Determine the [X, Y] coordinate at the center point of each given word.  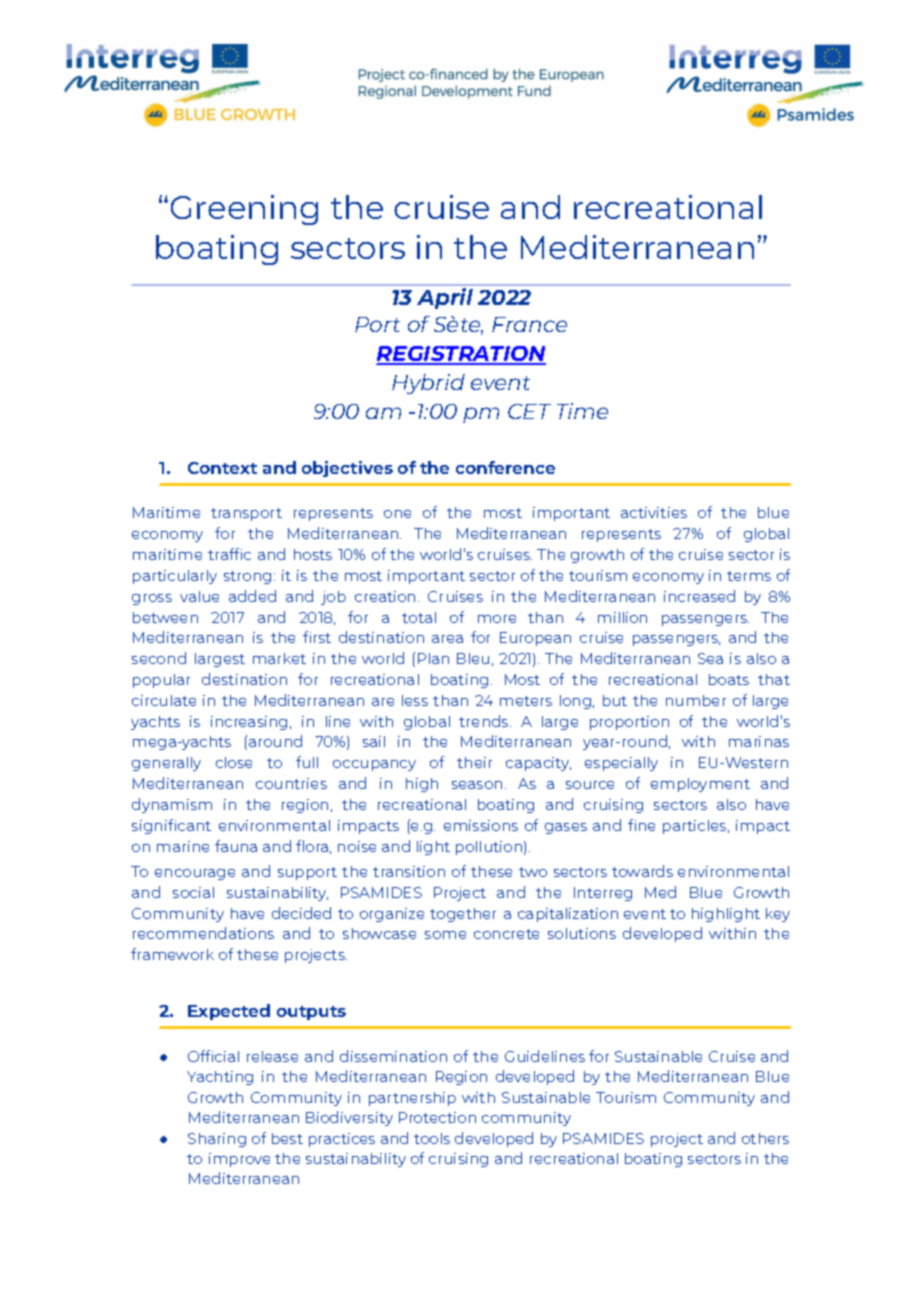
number [696, 700]
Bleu [473, 658]
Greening [244, 210]
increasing [249, 723]
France [529, 324]
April [445, 298]
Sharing [217, 1140]
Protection [437, 1117]
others [765, 1138]
